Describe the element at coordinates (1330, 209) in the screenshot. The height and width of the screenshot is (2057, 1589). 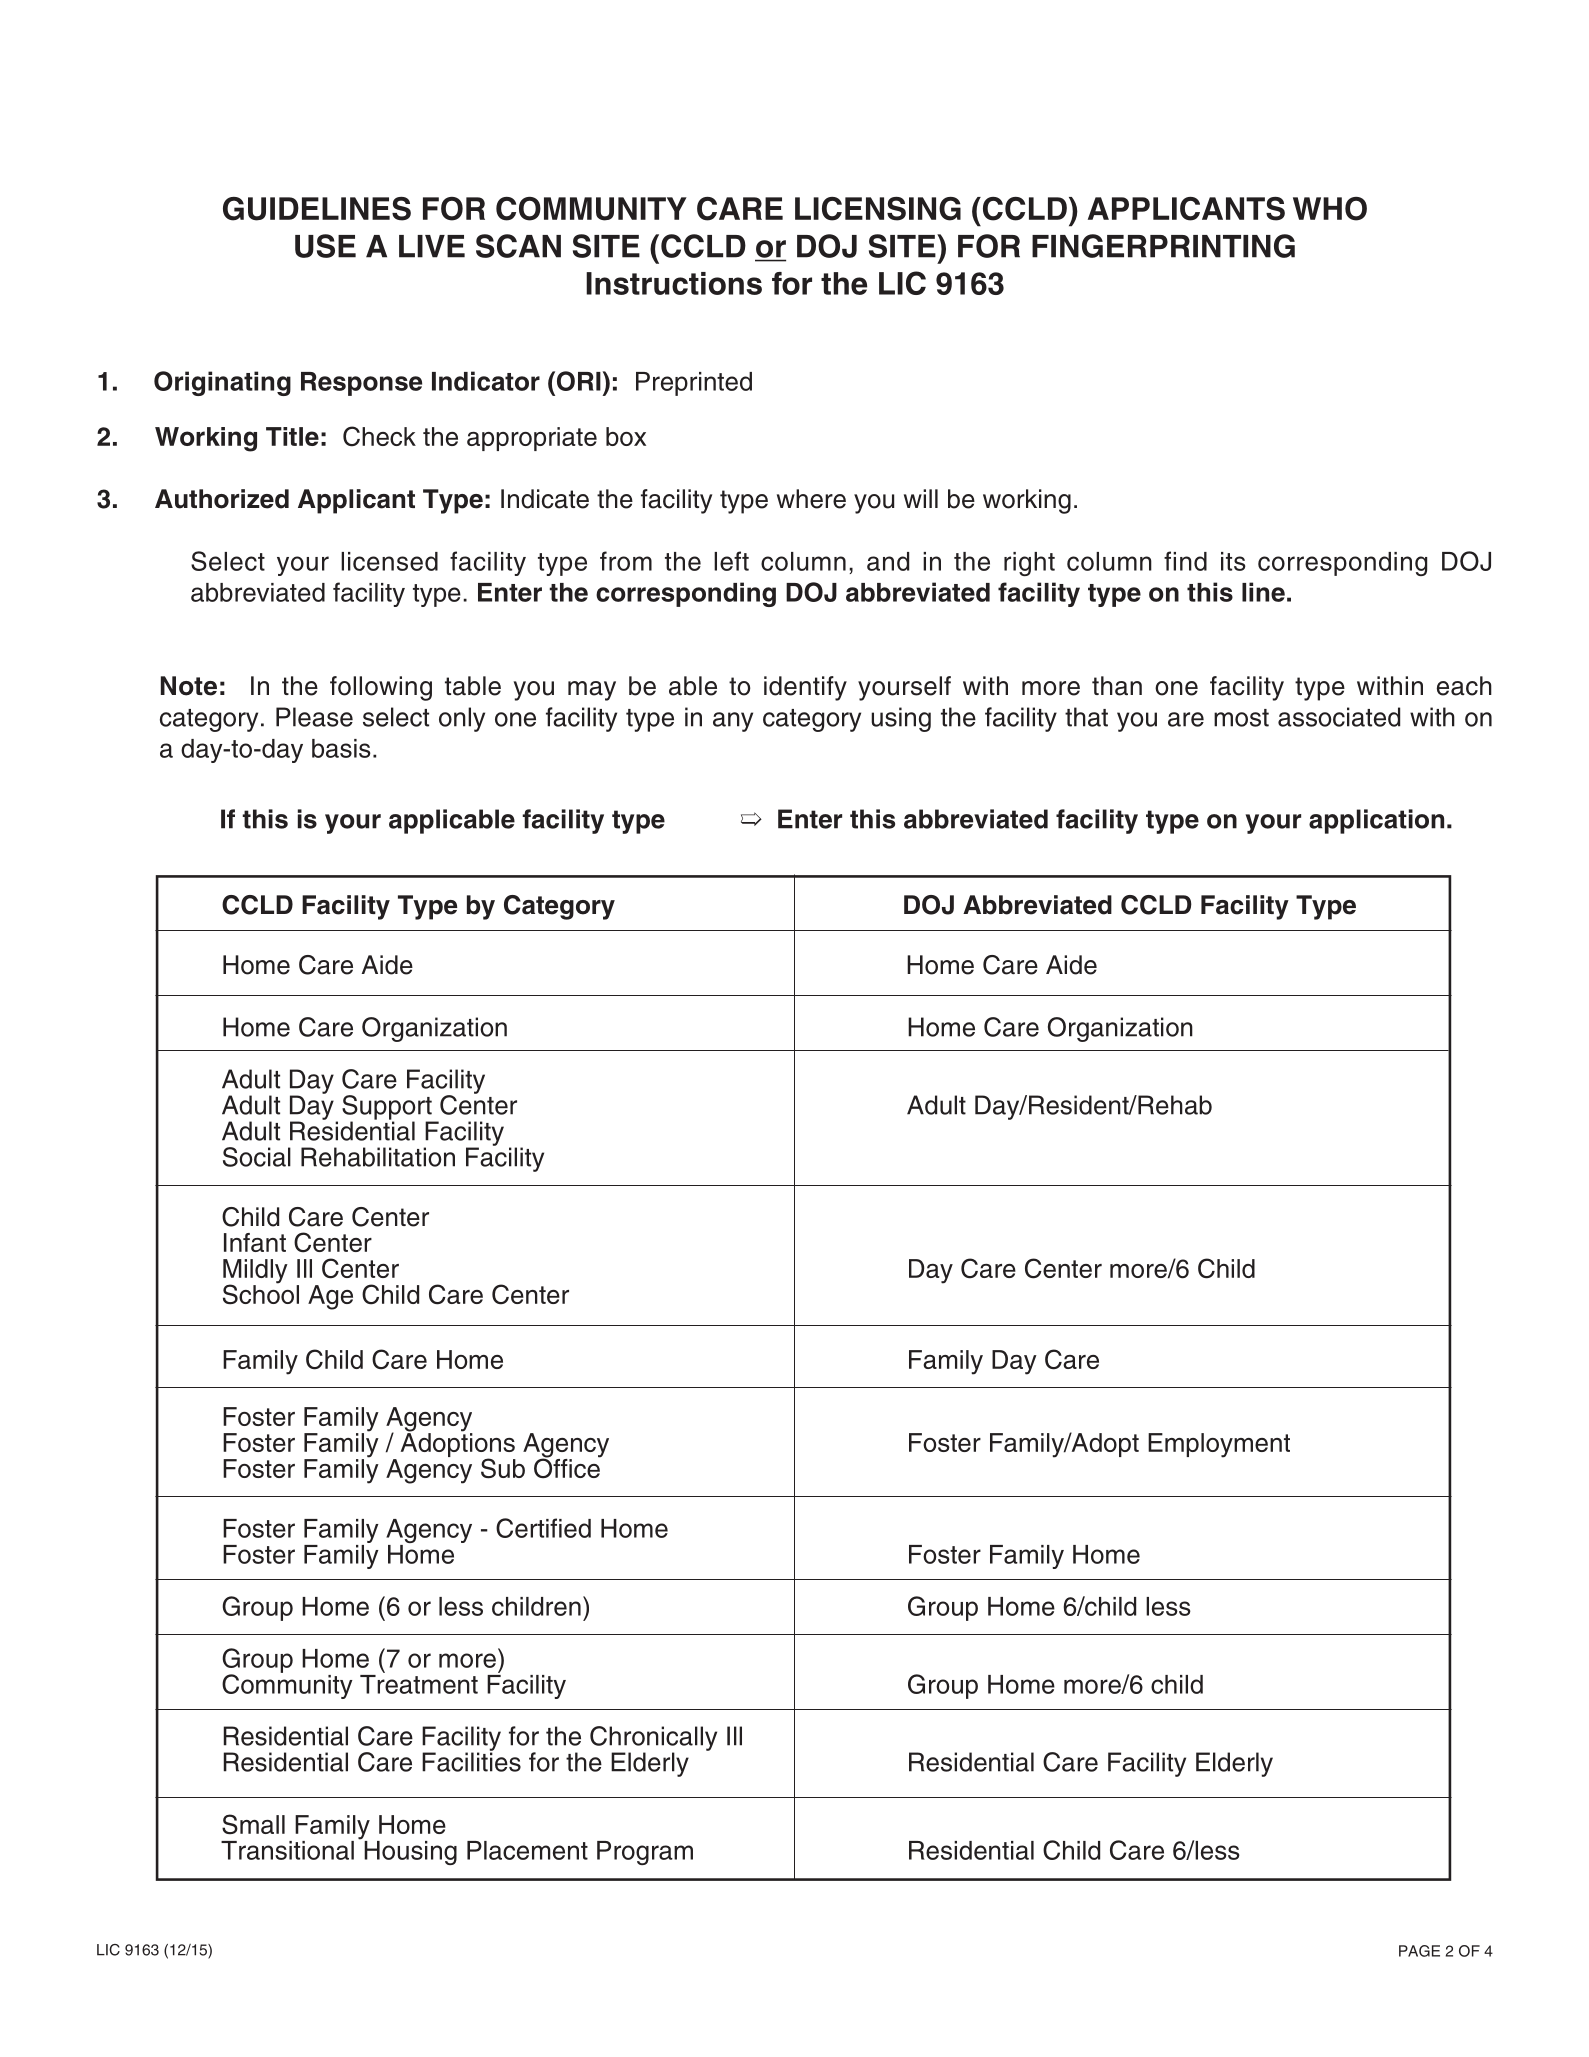
I see `WHO` at that location.
